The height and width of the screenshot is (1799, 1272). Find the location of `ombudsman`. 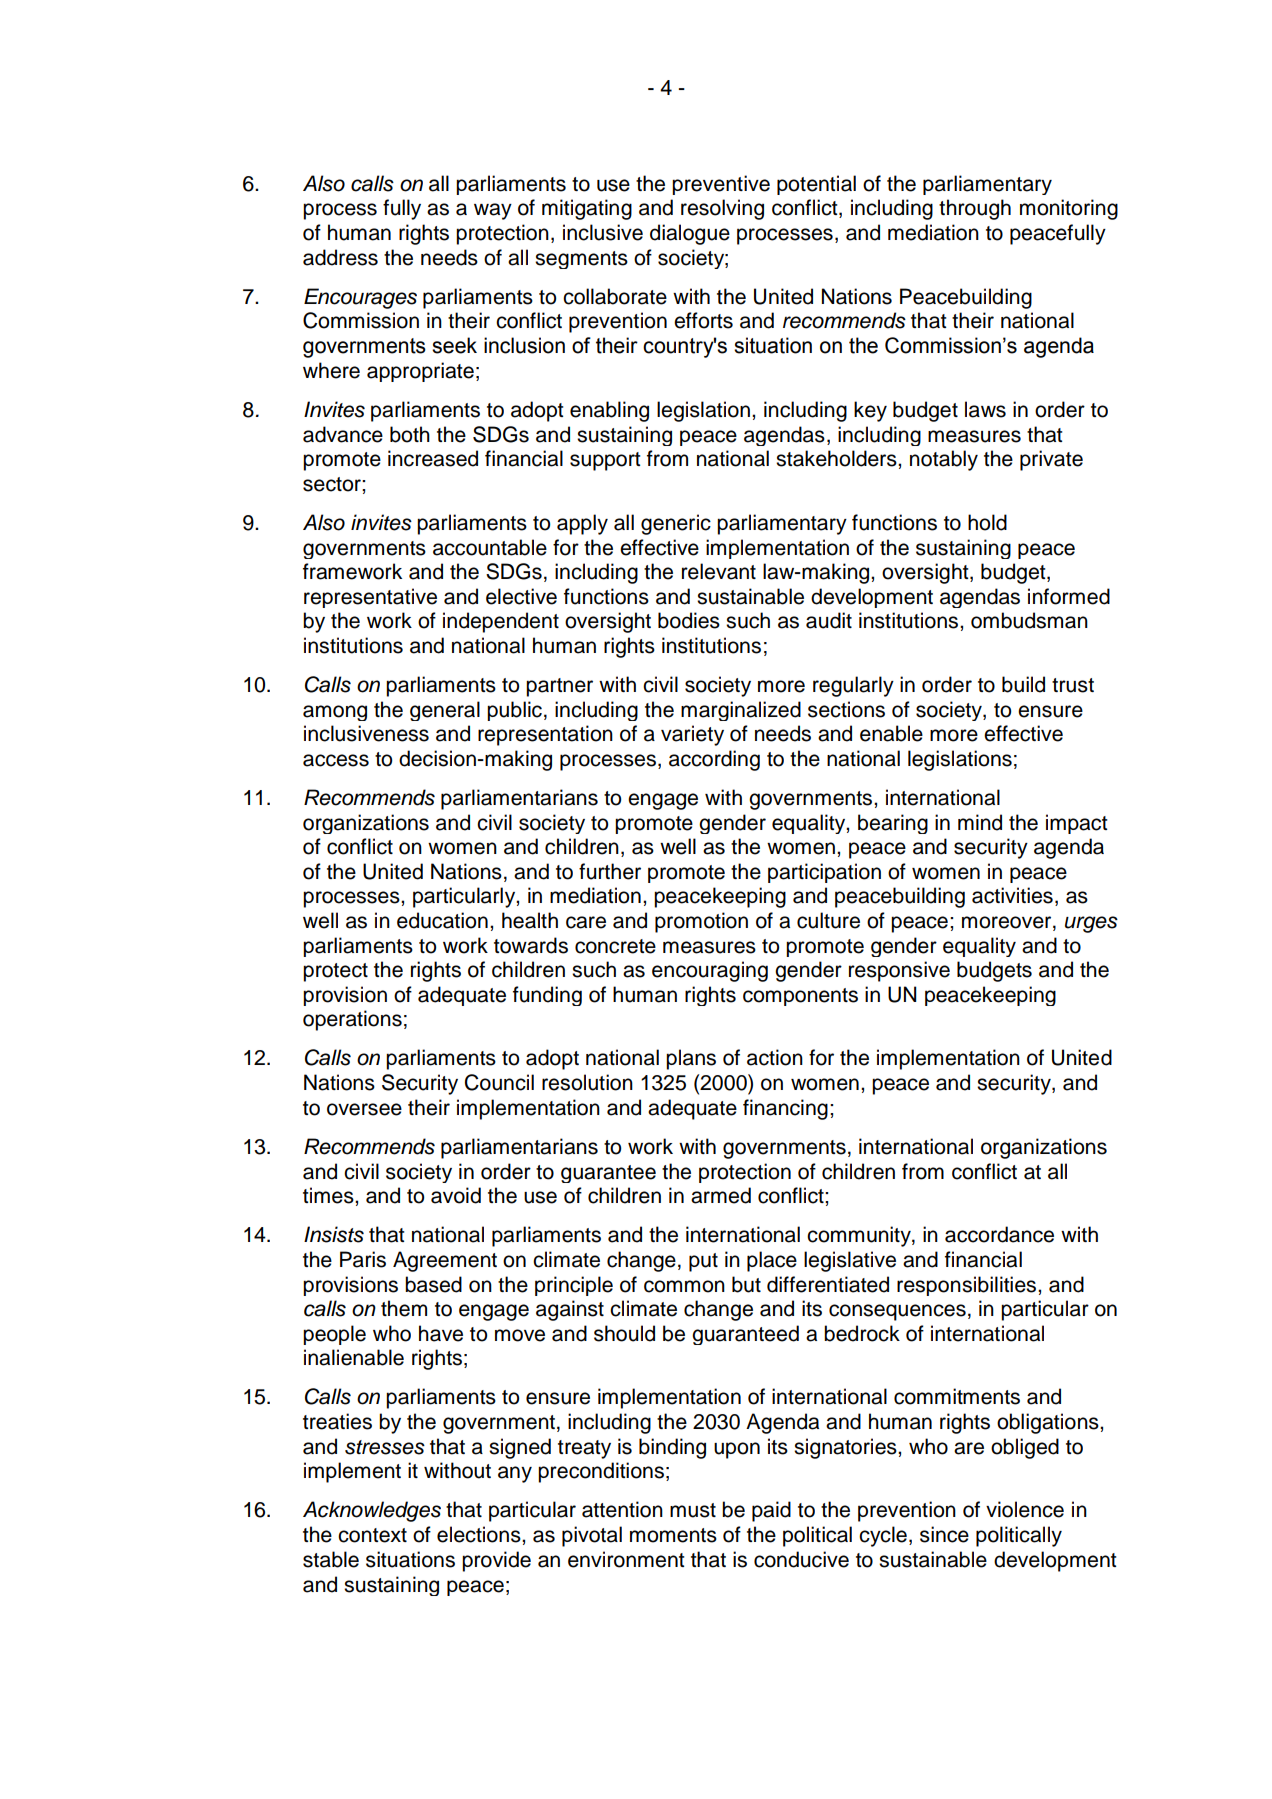

ombudsman is located at coordinates (1029, 620).
